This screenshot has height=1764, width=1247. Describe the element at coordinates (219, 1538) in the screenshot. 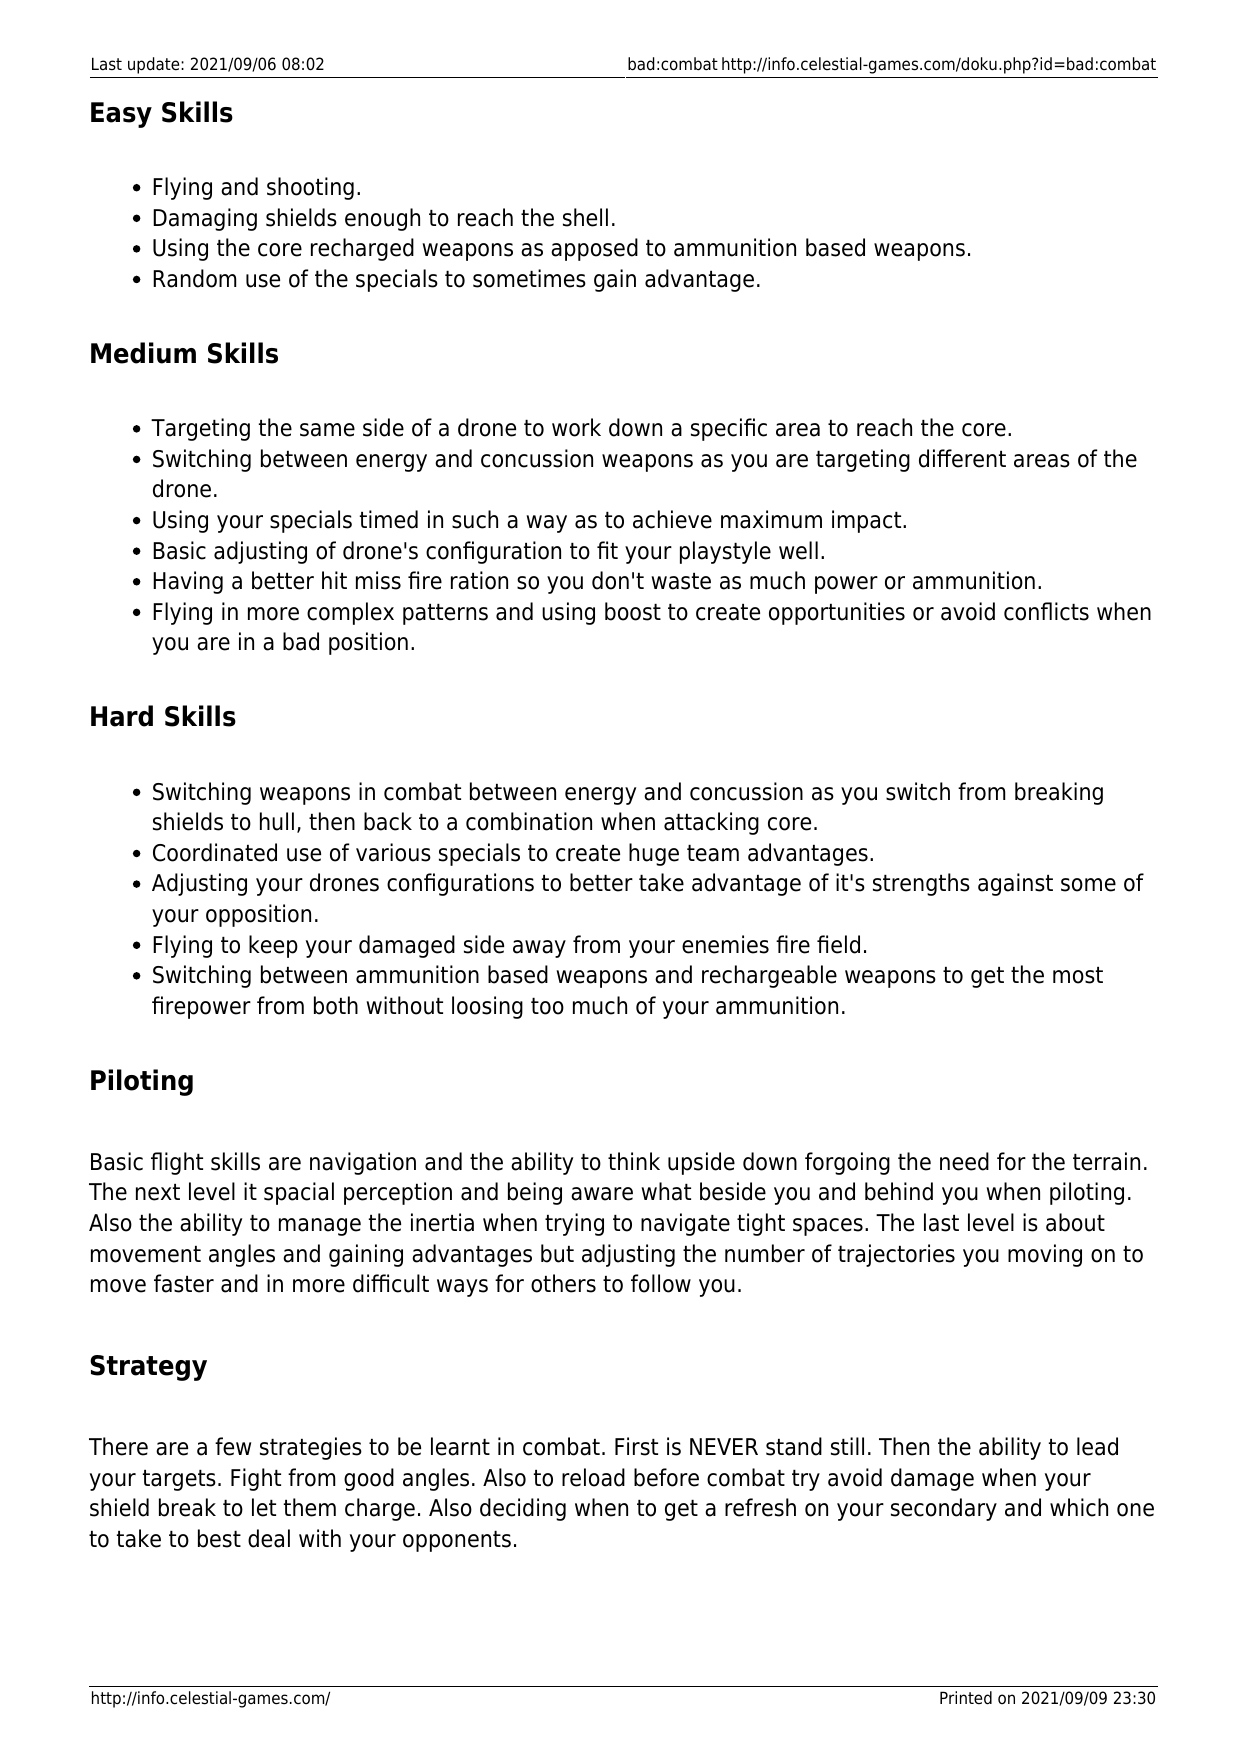

I see `best` at that location.
